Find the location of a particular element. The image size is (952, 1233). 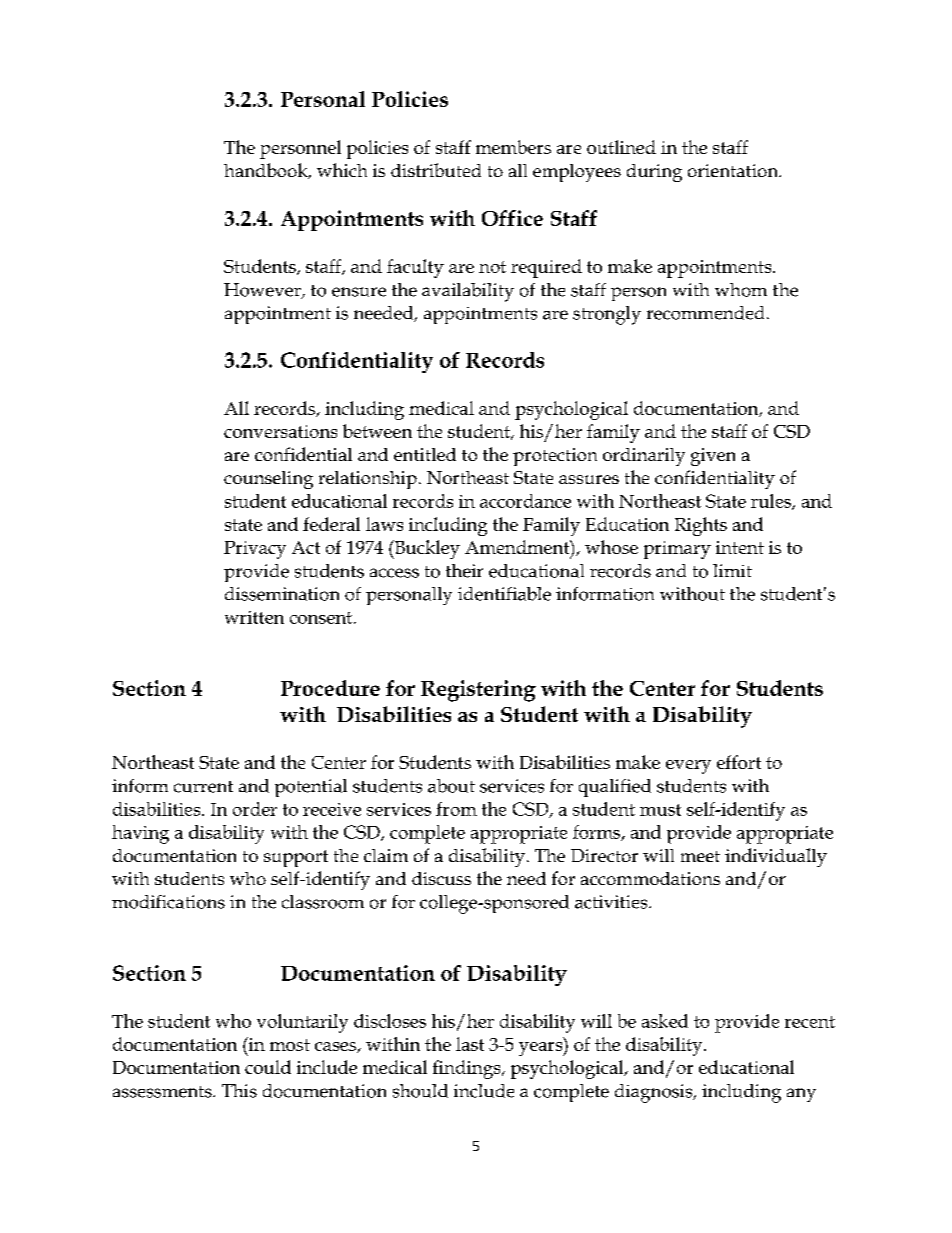

This is located at coordinates (239, 1091).
